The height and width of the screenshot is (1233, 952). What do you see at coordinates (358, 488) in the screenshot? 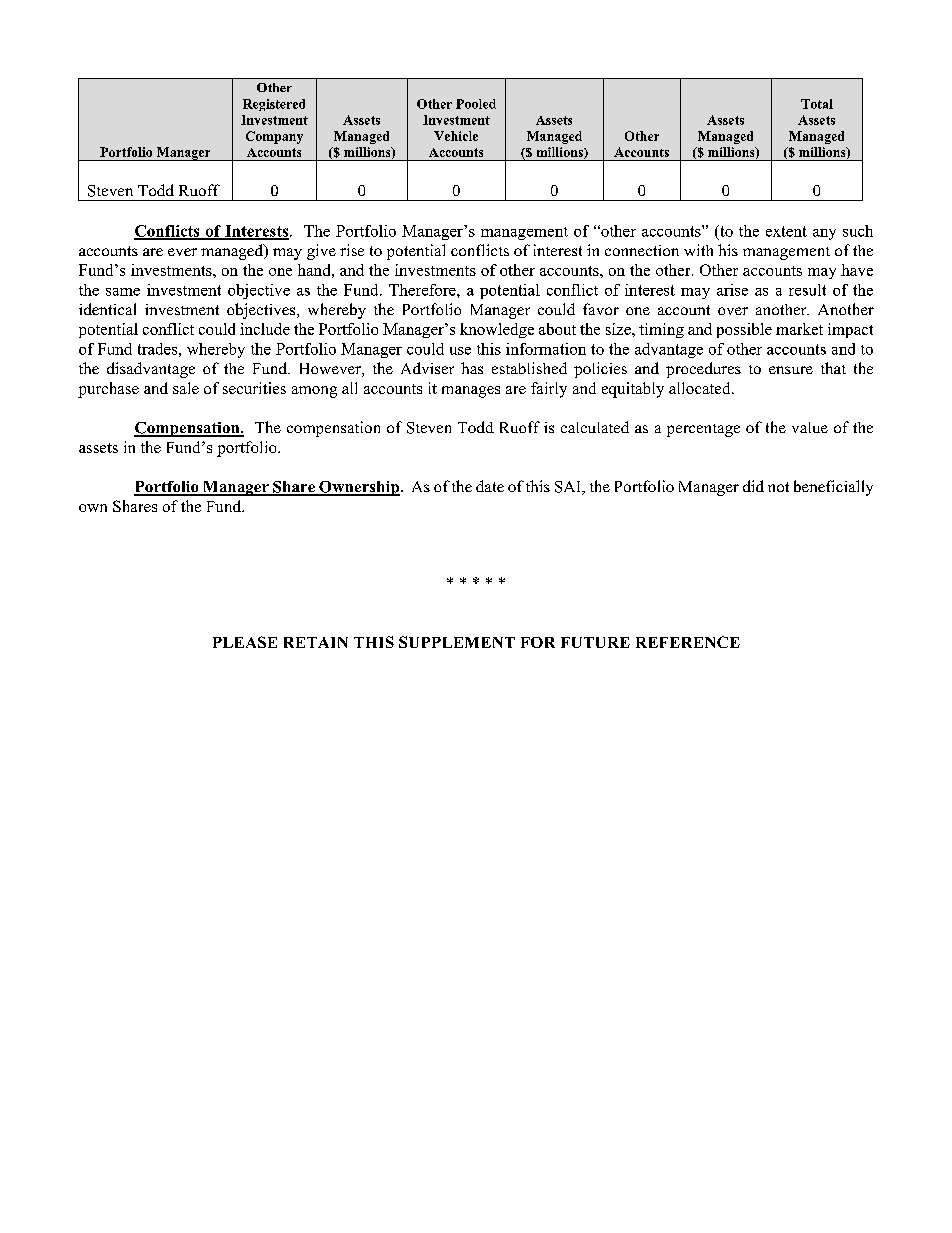
I see `Ownership` at bounding box center [358, 488].
